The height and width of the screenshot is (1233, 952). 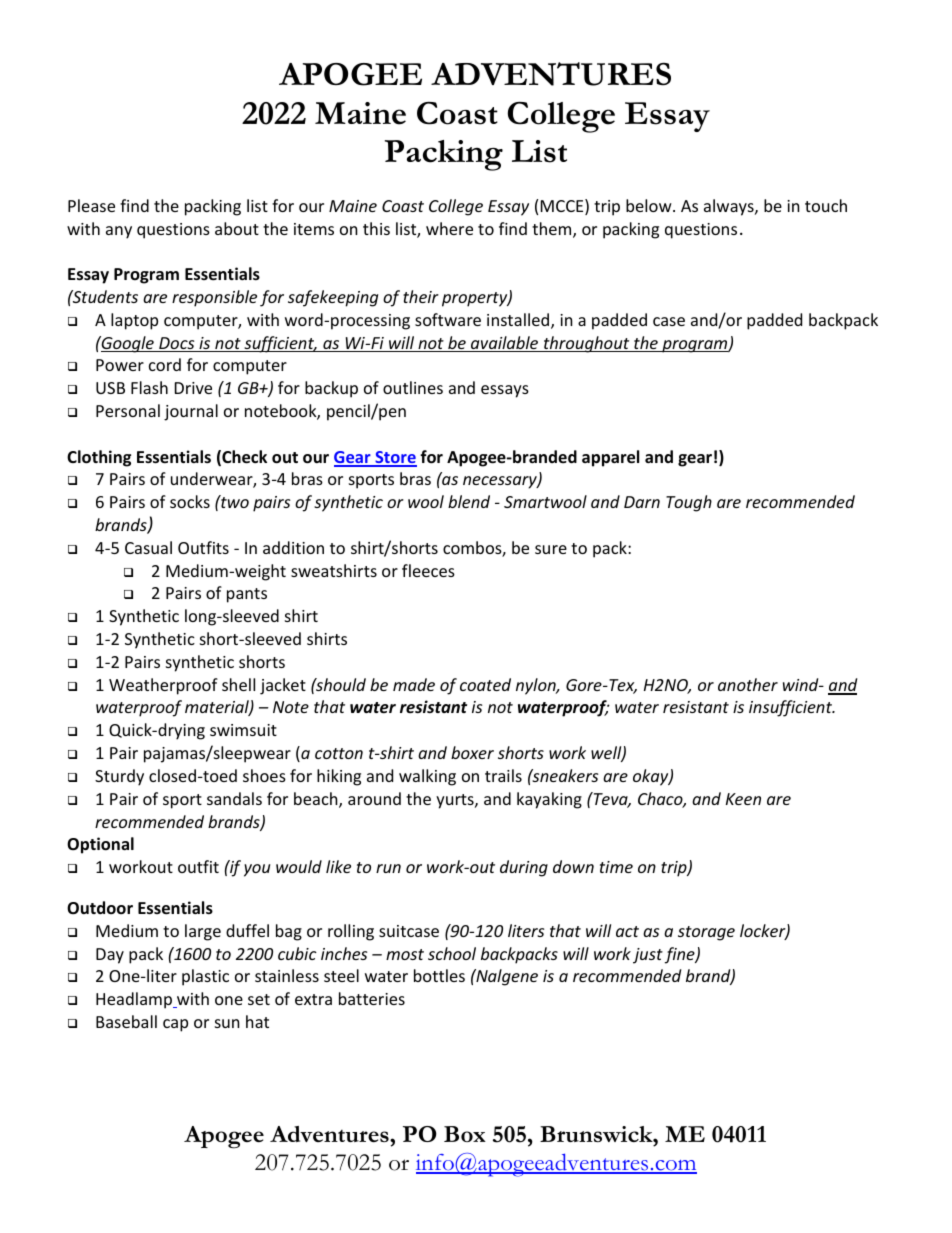 What do you see at coordinates (439, 975) in the screenshot?
I see `bottles` at bounding box center [439, 975].
